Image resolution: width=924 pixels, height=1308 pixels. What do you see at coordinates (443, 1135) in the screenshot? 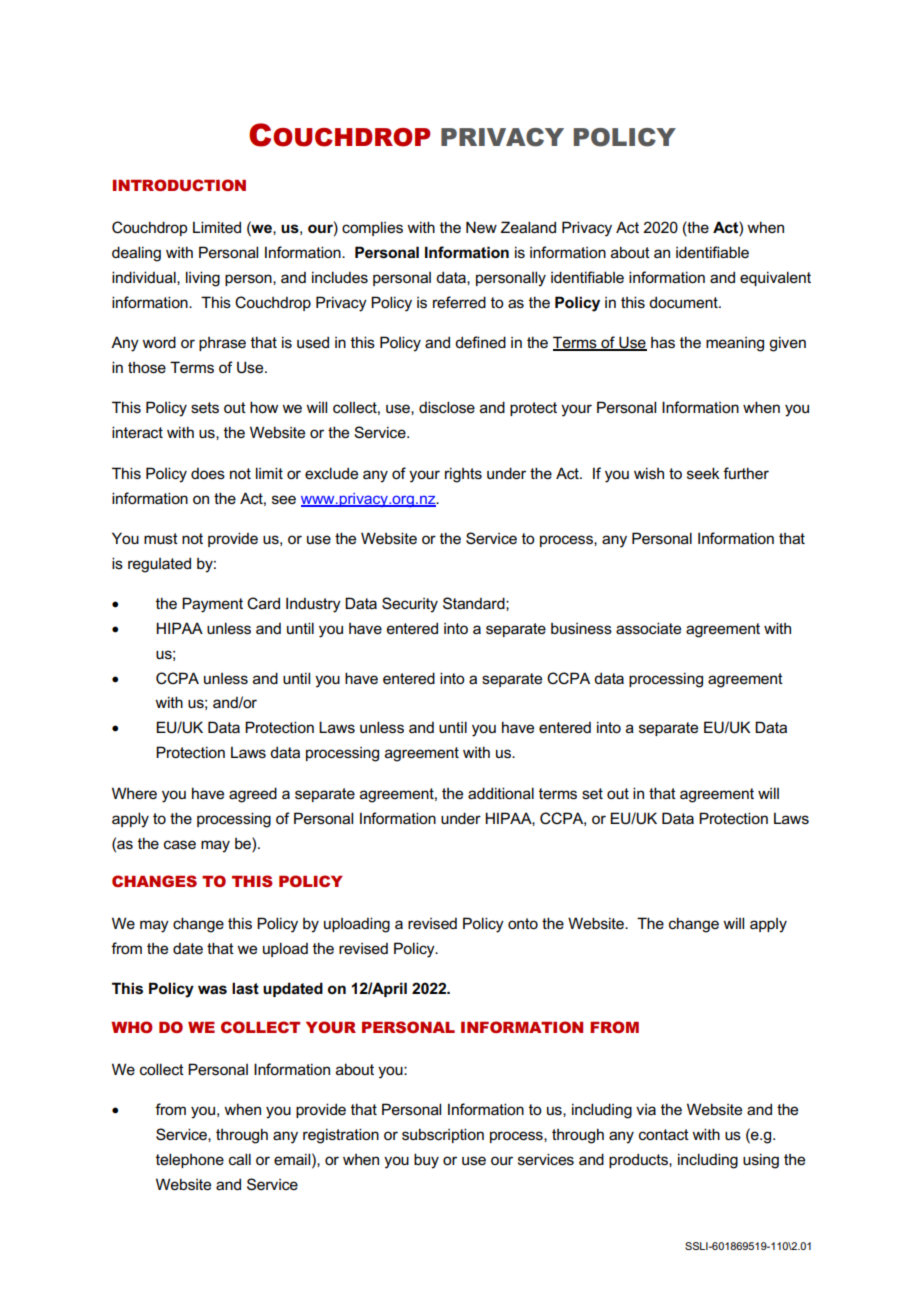
I see `subscription` at bounding box center [443, 1135].
